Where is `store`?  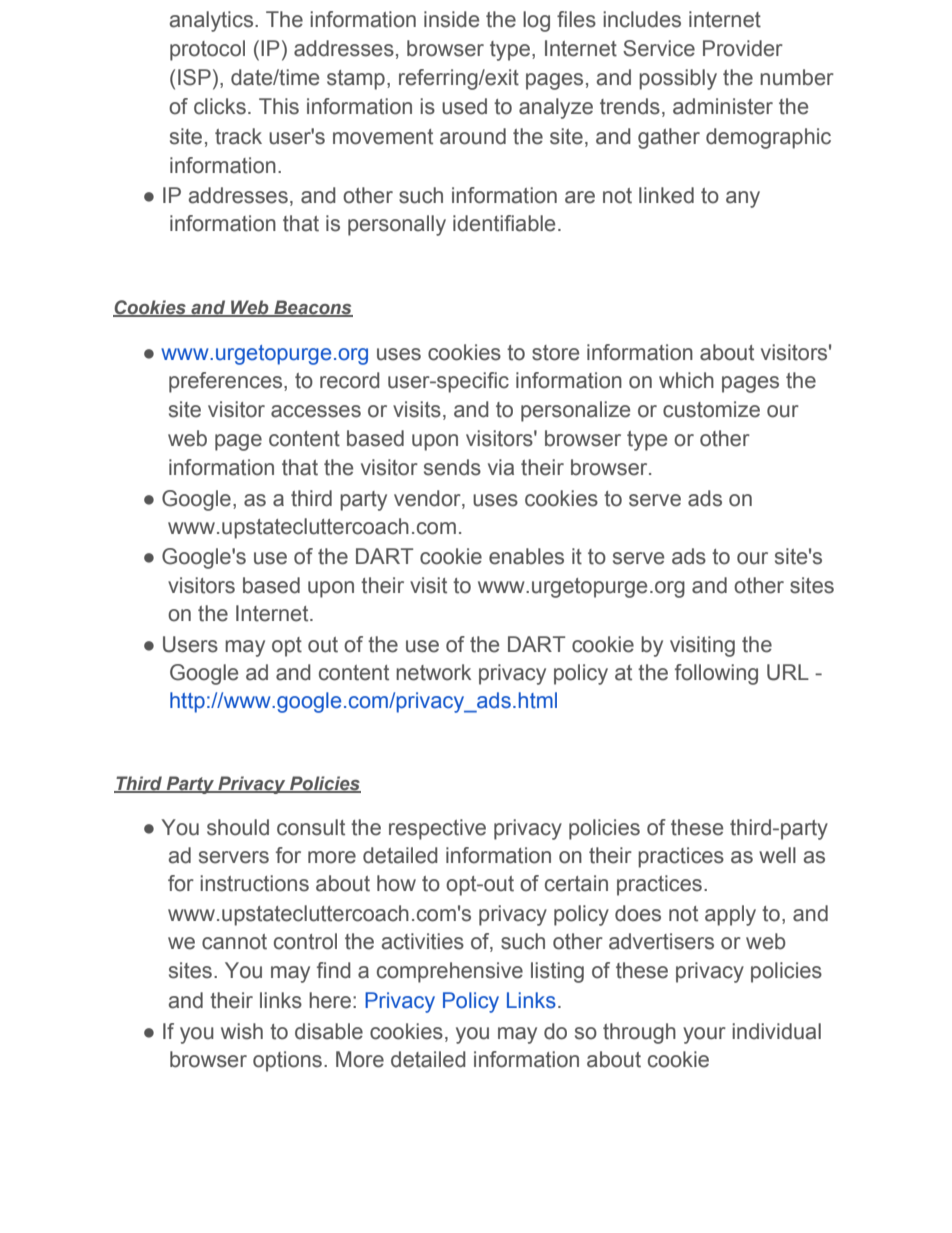
store is located at coordinates (555, 353).
